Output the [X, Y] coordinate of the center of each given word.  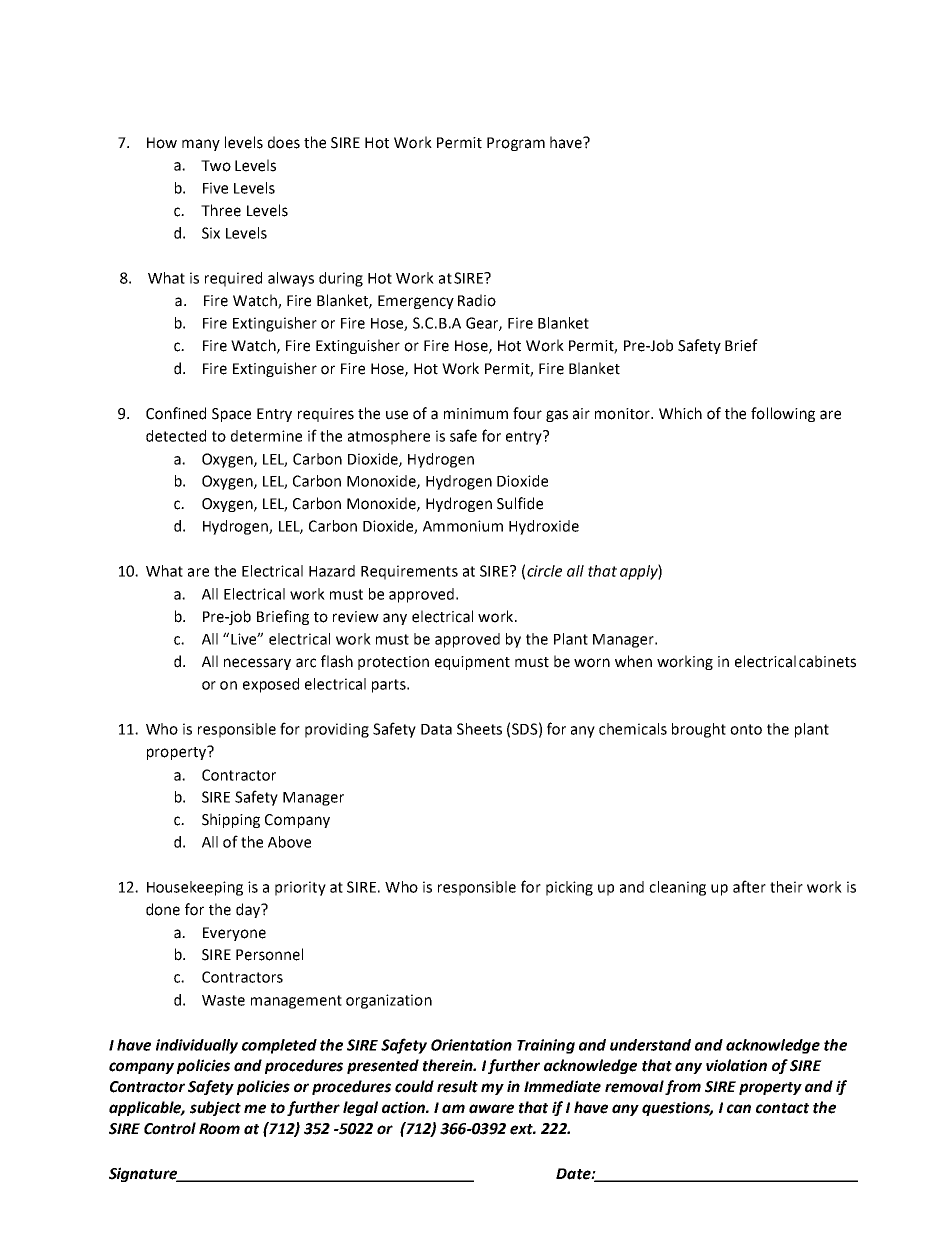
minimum [476, 414]
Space [231, 415]
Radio [477, 300]
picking [569, 888]
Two [216, 166]
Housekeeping [195, 888]
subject [215, 1108]
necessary [257, 664]
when [633, 661]
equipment [472, 663]
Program [516, 144]
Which [680, 413]
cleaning [677, 888]
